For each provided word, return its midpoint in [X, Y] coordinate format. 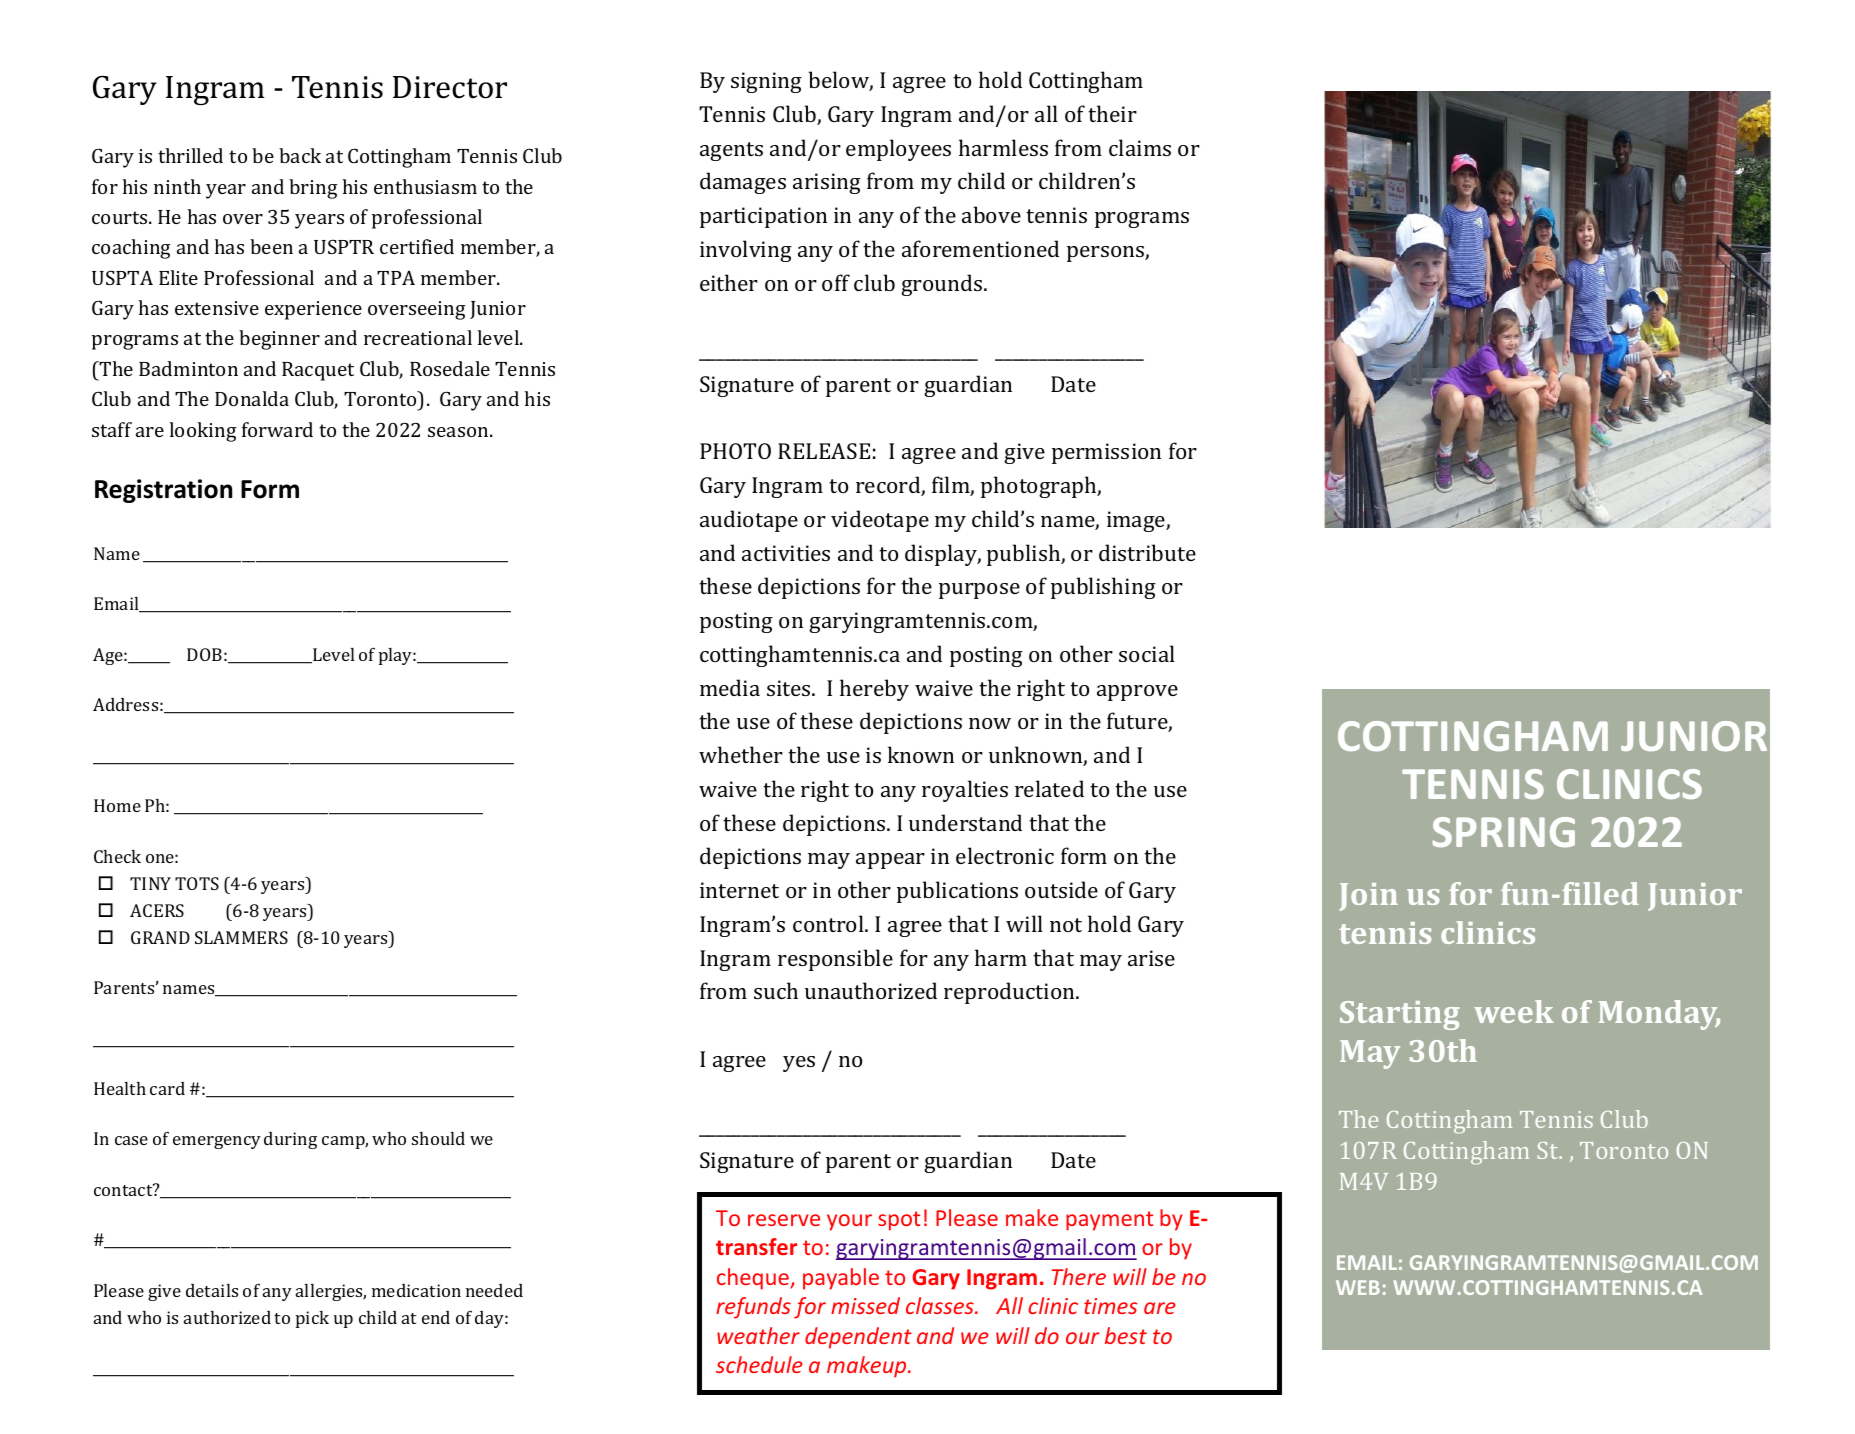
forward [277, 429]
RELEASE [824, 451]
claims [1140, 147]
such [776, 990]
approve [1137, 693]
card [167, 1088]
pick [312, 1319]
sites [790, 688]
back [300, 155]
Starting [1400, 1015]
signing [766, 82]
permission [1106, 453]
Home [117, 805]
